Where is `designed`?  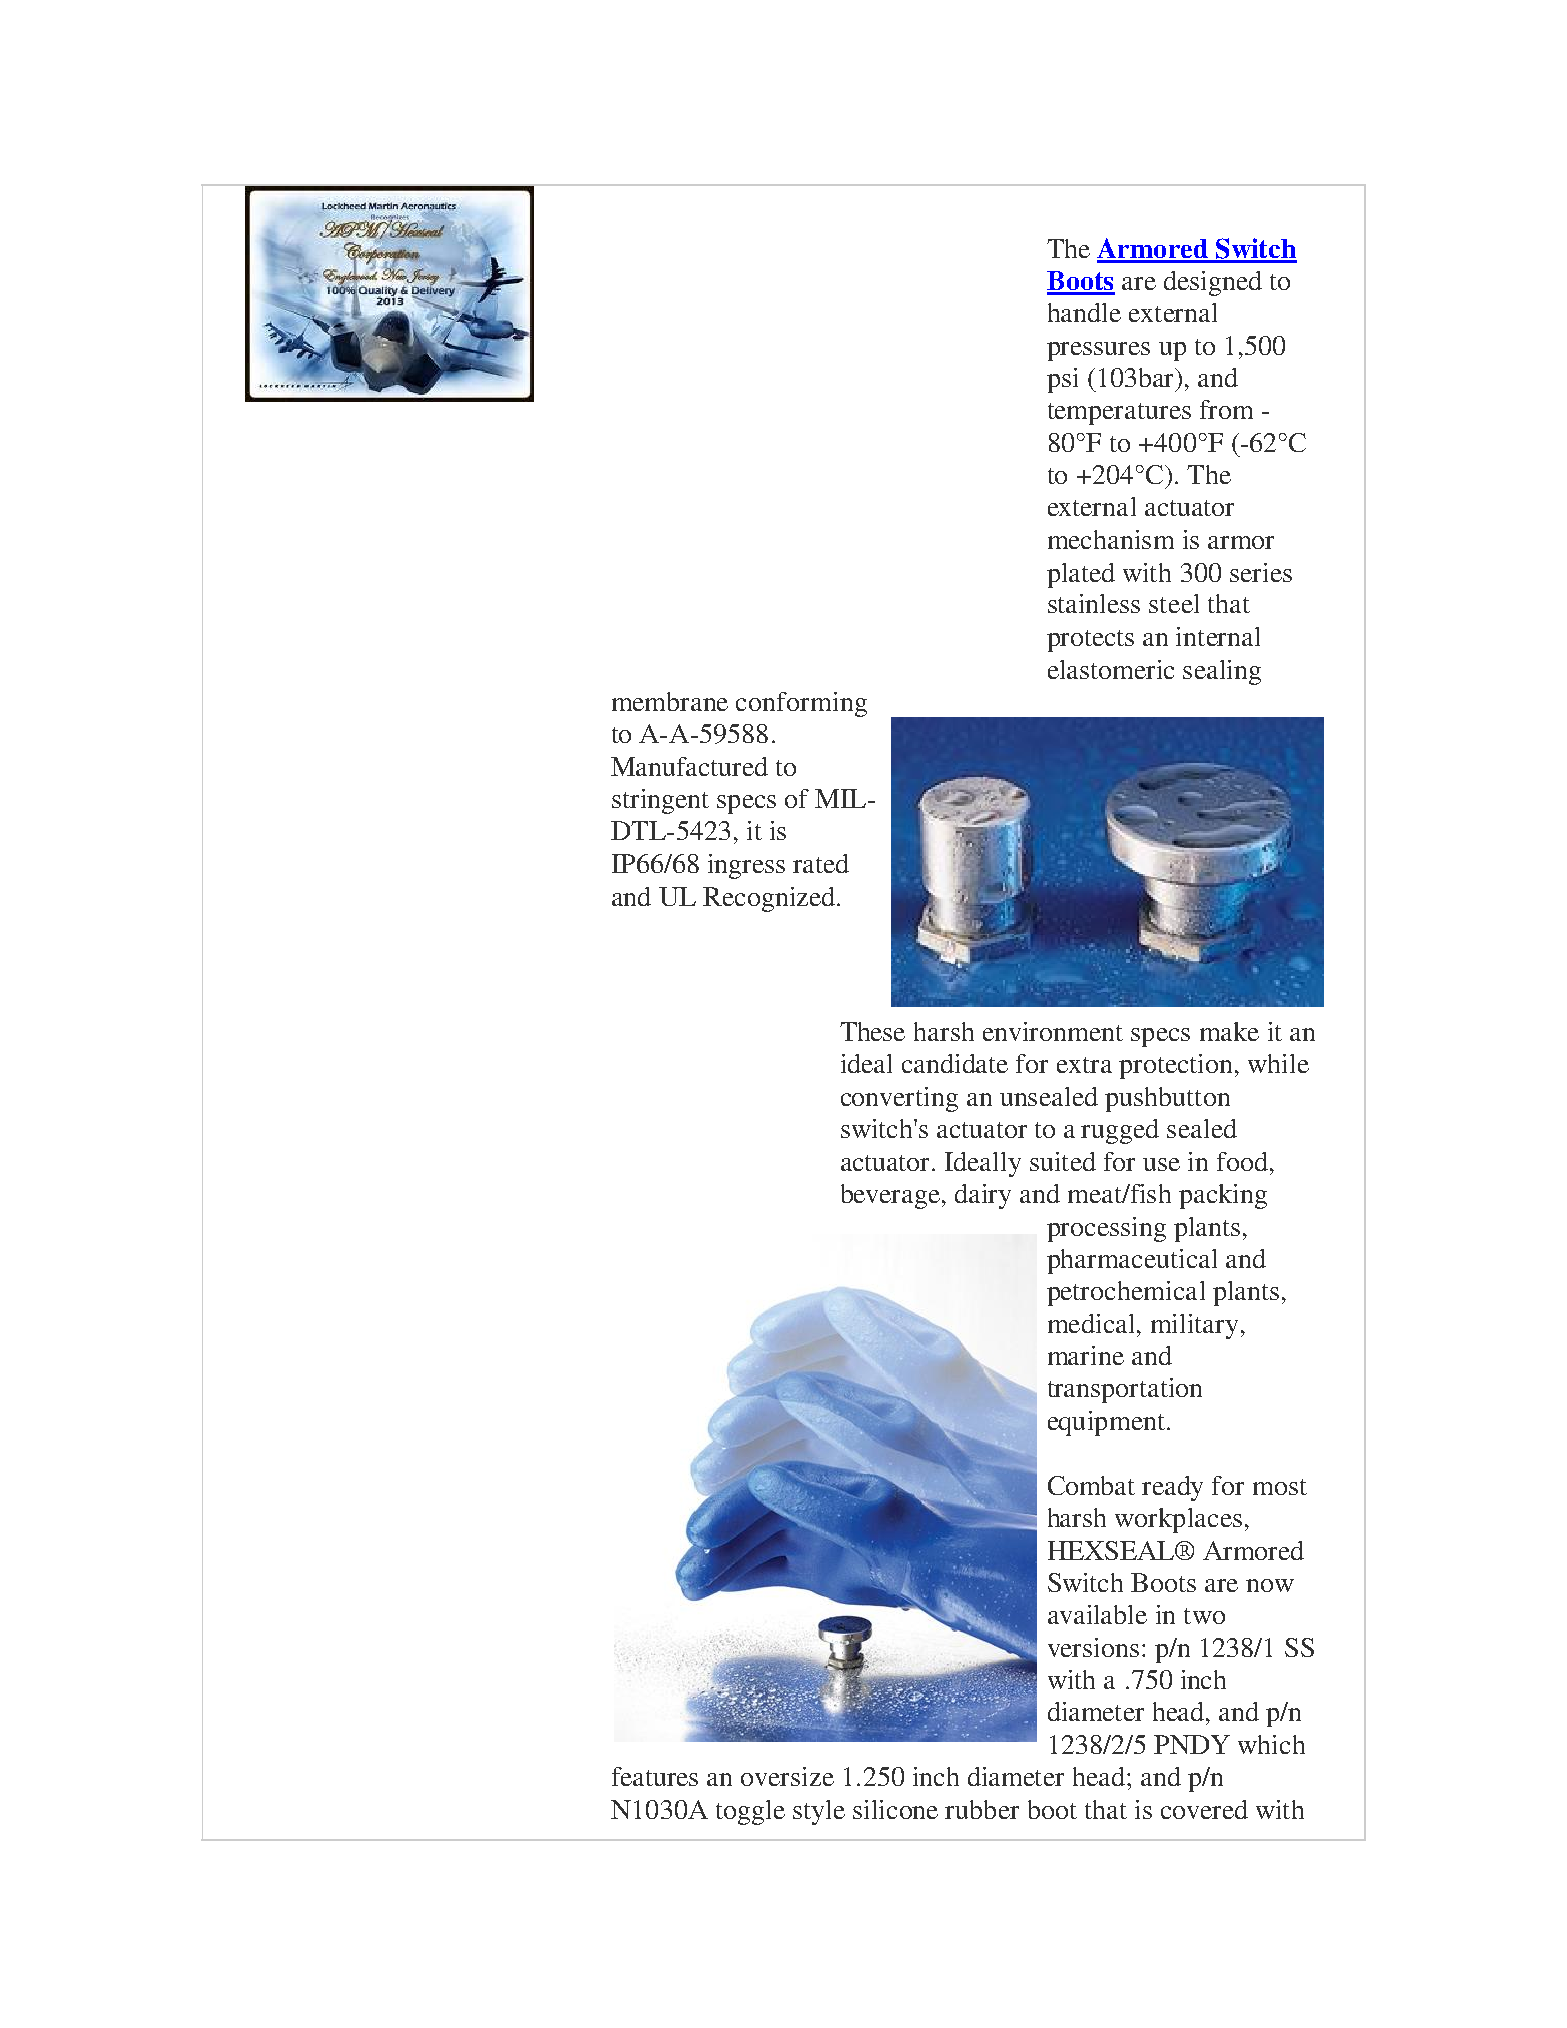 designed is located at coordinates (1213, 283).
